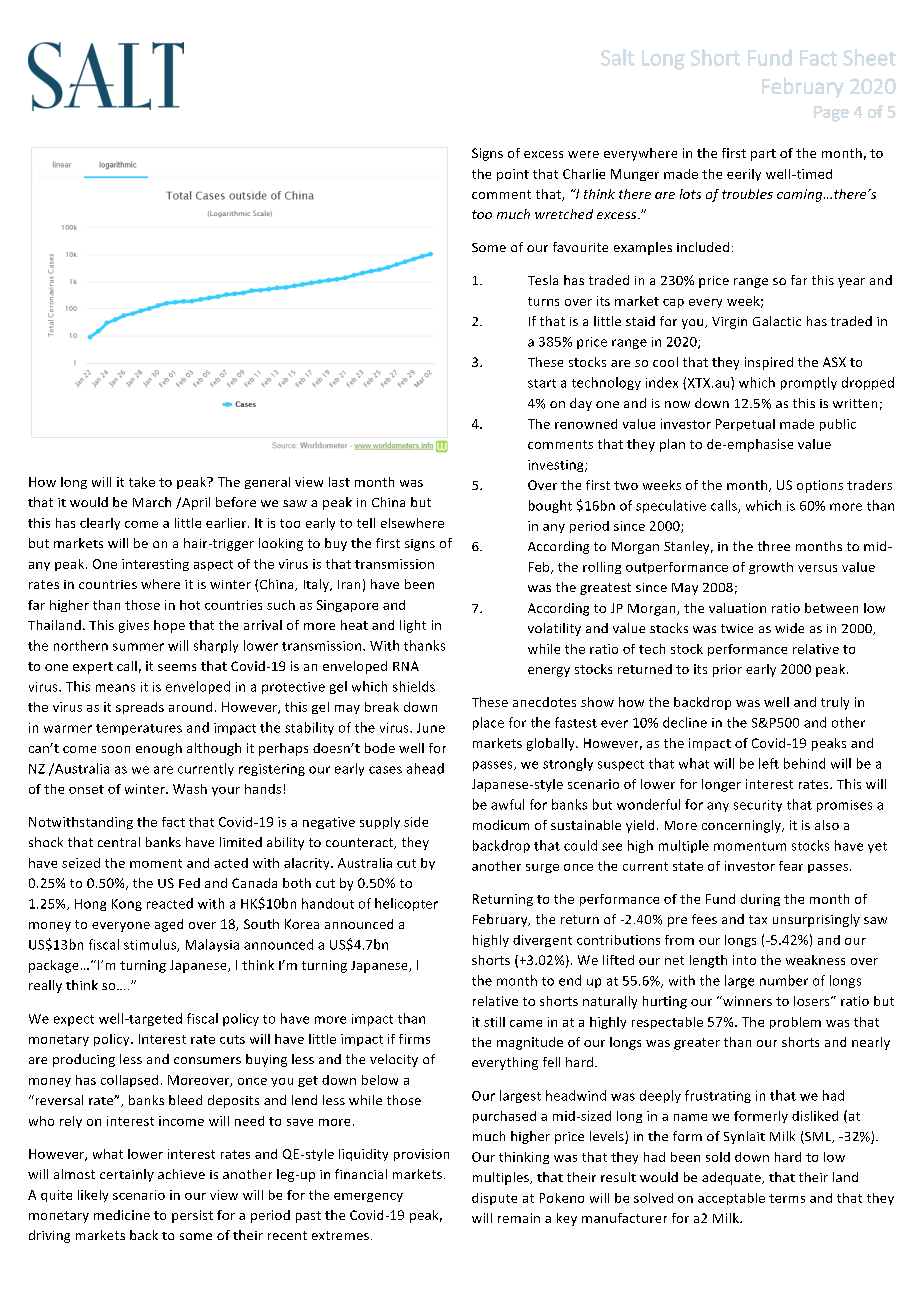 The image size is (924, 1308). I want to click on medicine, so click(122, 1215).
